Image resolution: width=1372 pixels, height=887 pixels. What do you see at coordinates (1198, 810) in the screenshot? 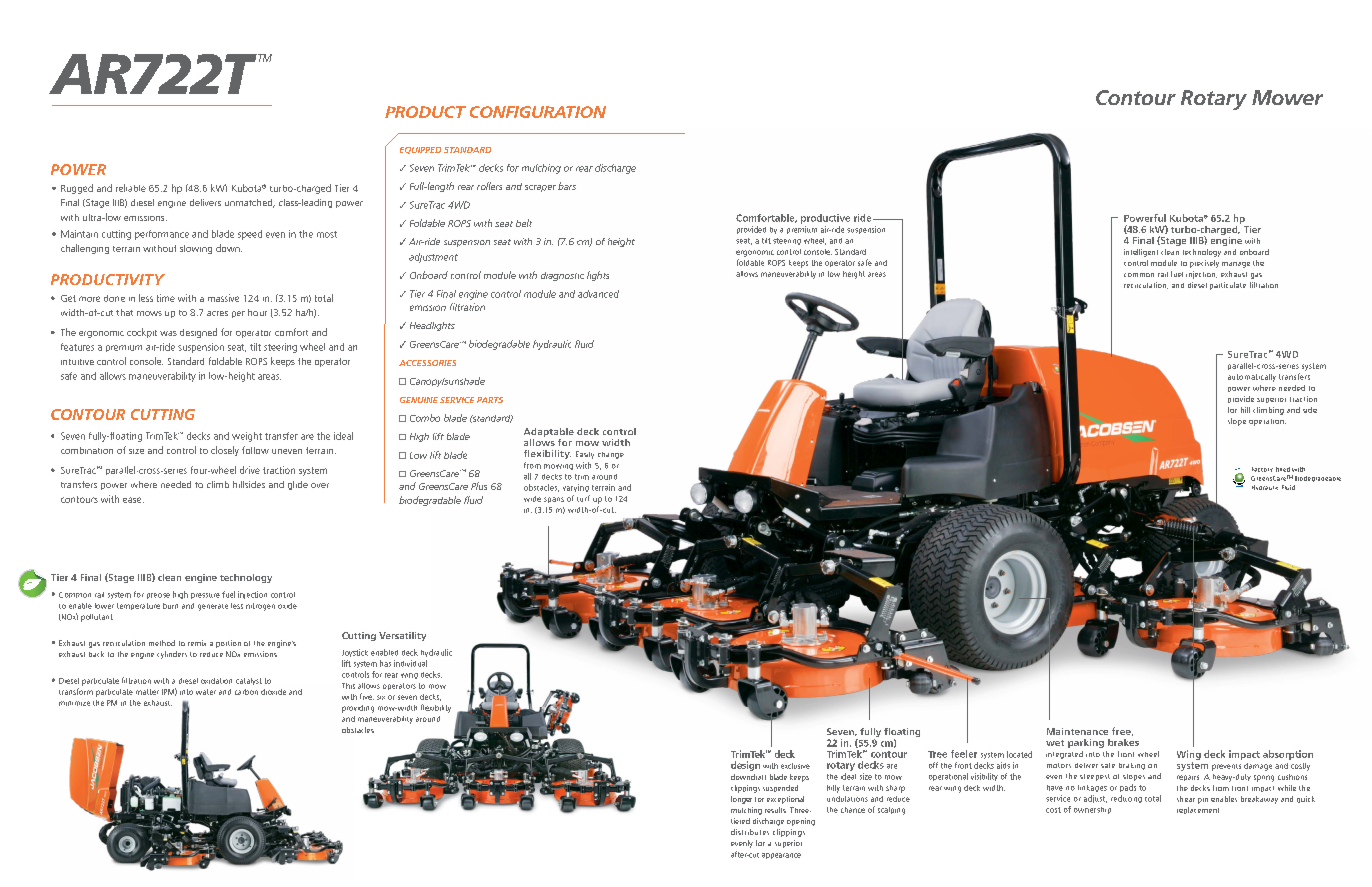
I see `replacement` at bounding box center [1198, 810].
